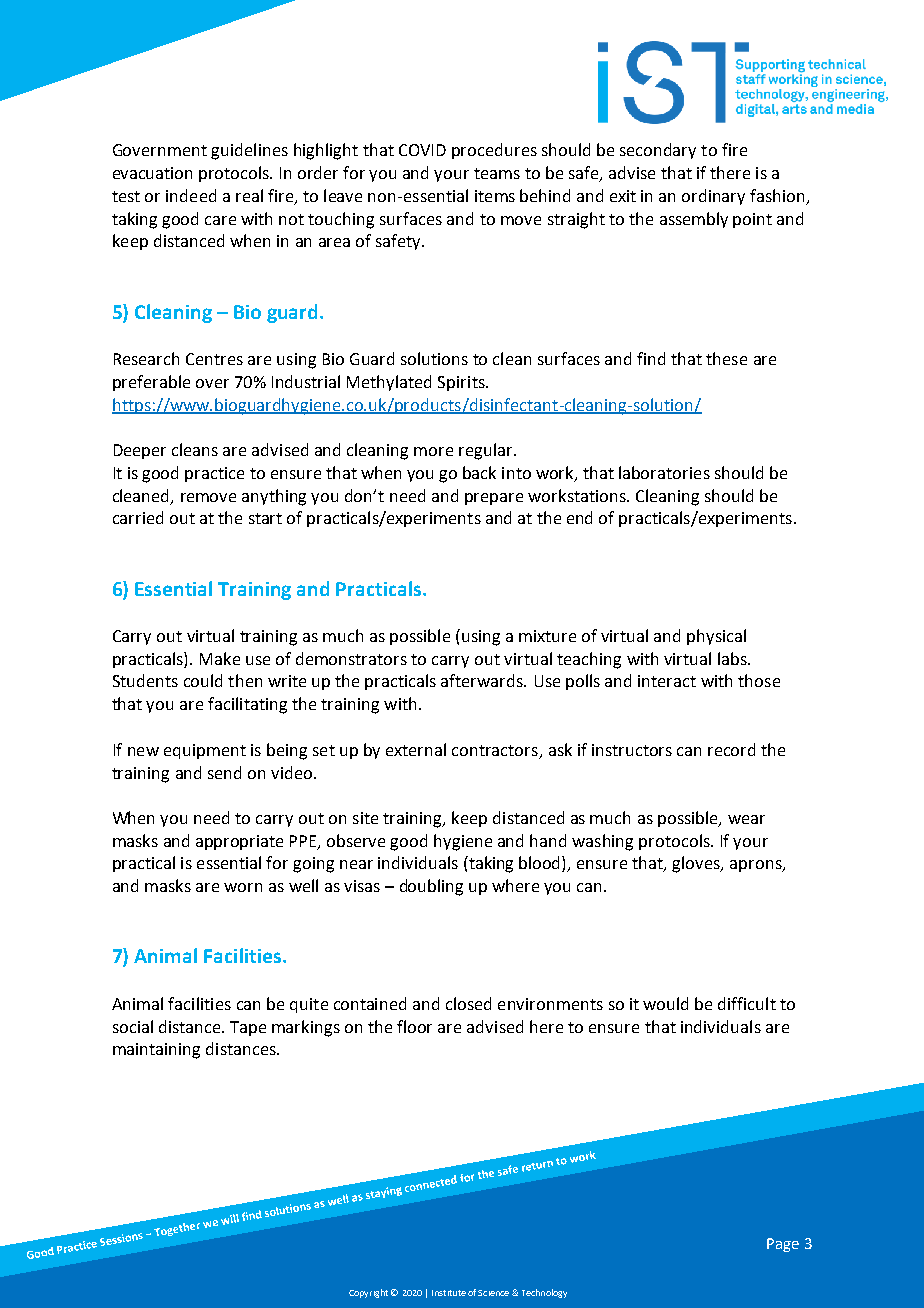 This screenshot has height=1308, width=924. Describe the element at coordinates (713, 197) in the screenshot. I see `ordinary` at that location.
